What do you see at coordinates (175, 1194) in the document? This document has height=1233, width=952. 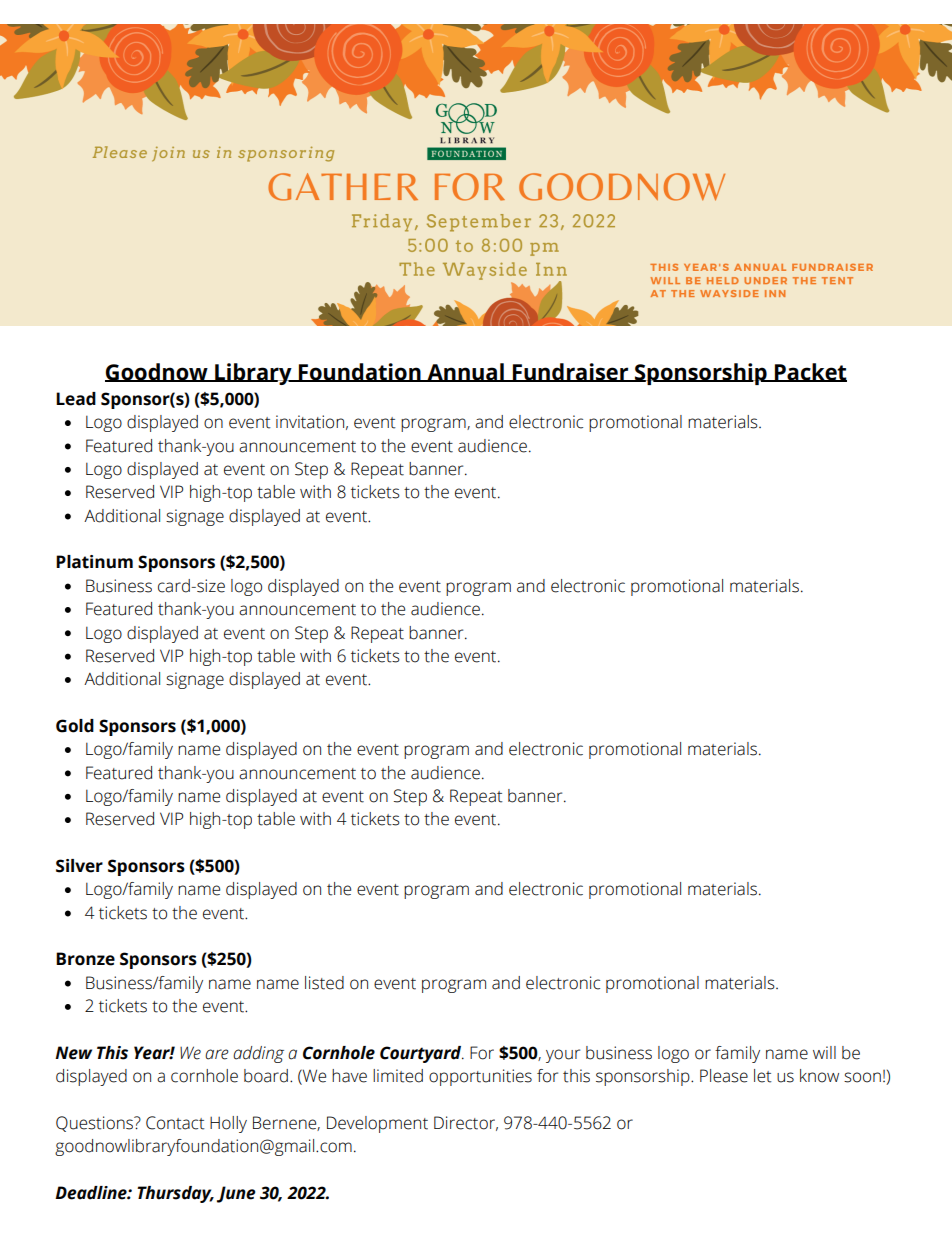 I see `Thursday` at bounding box center [175, 1194].
